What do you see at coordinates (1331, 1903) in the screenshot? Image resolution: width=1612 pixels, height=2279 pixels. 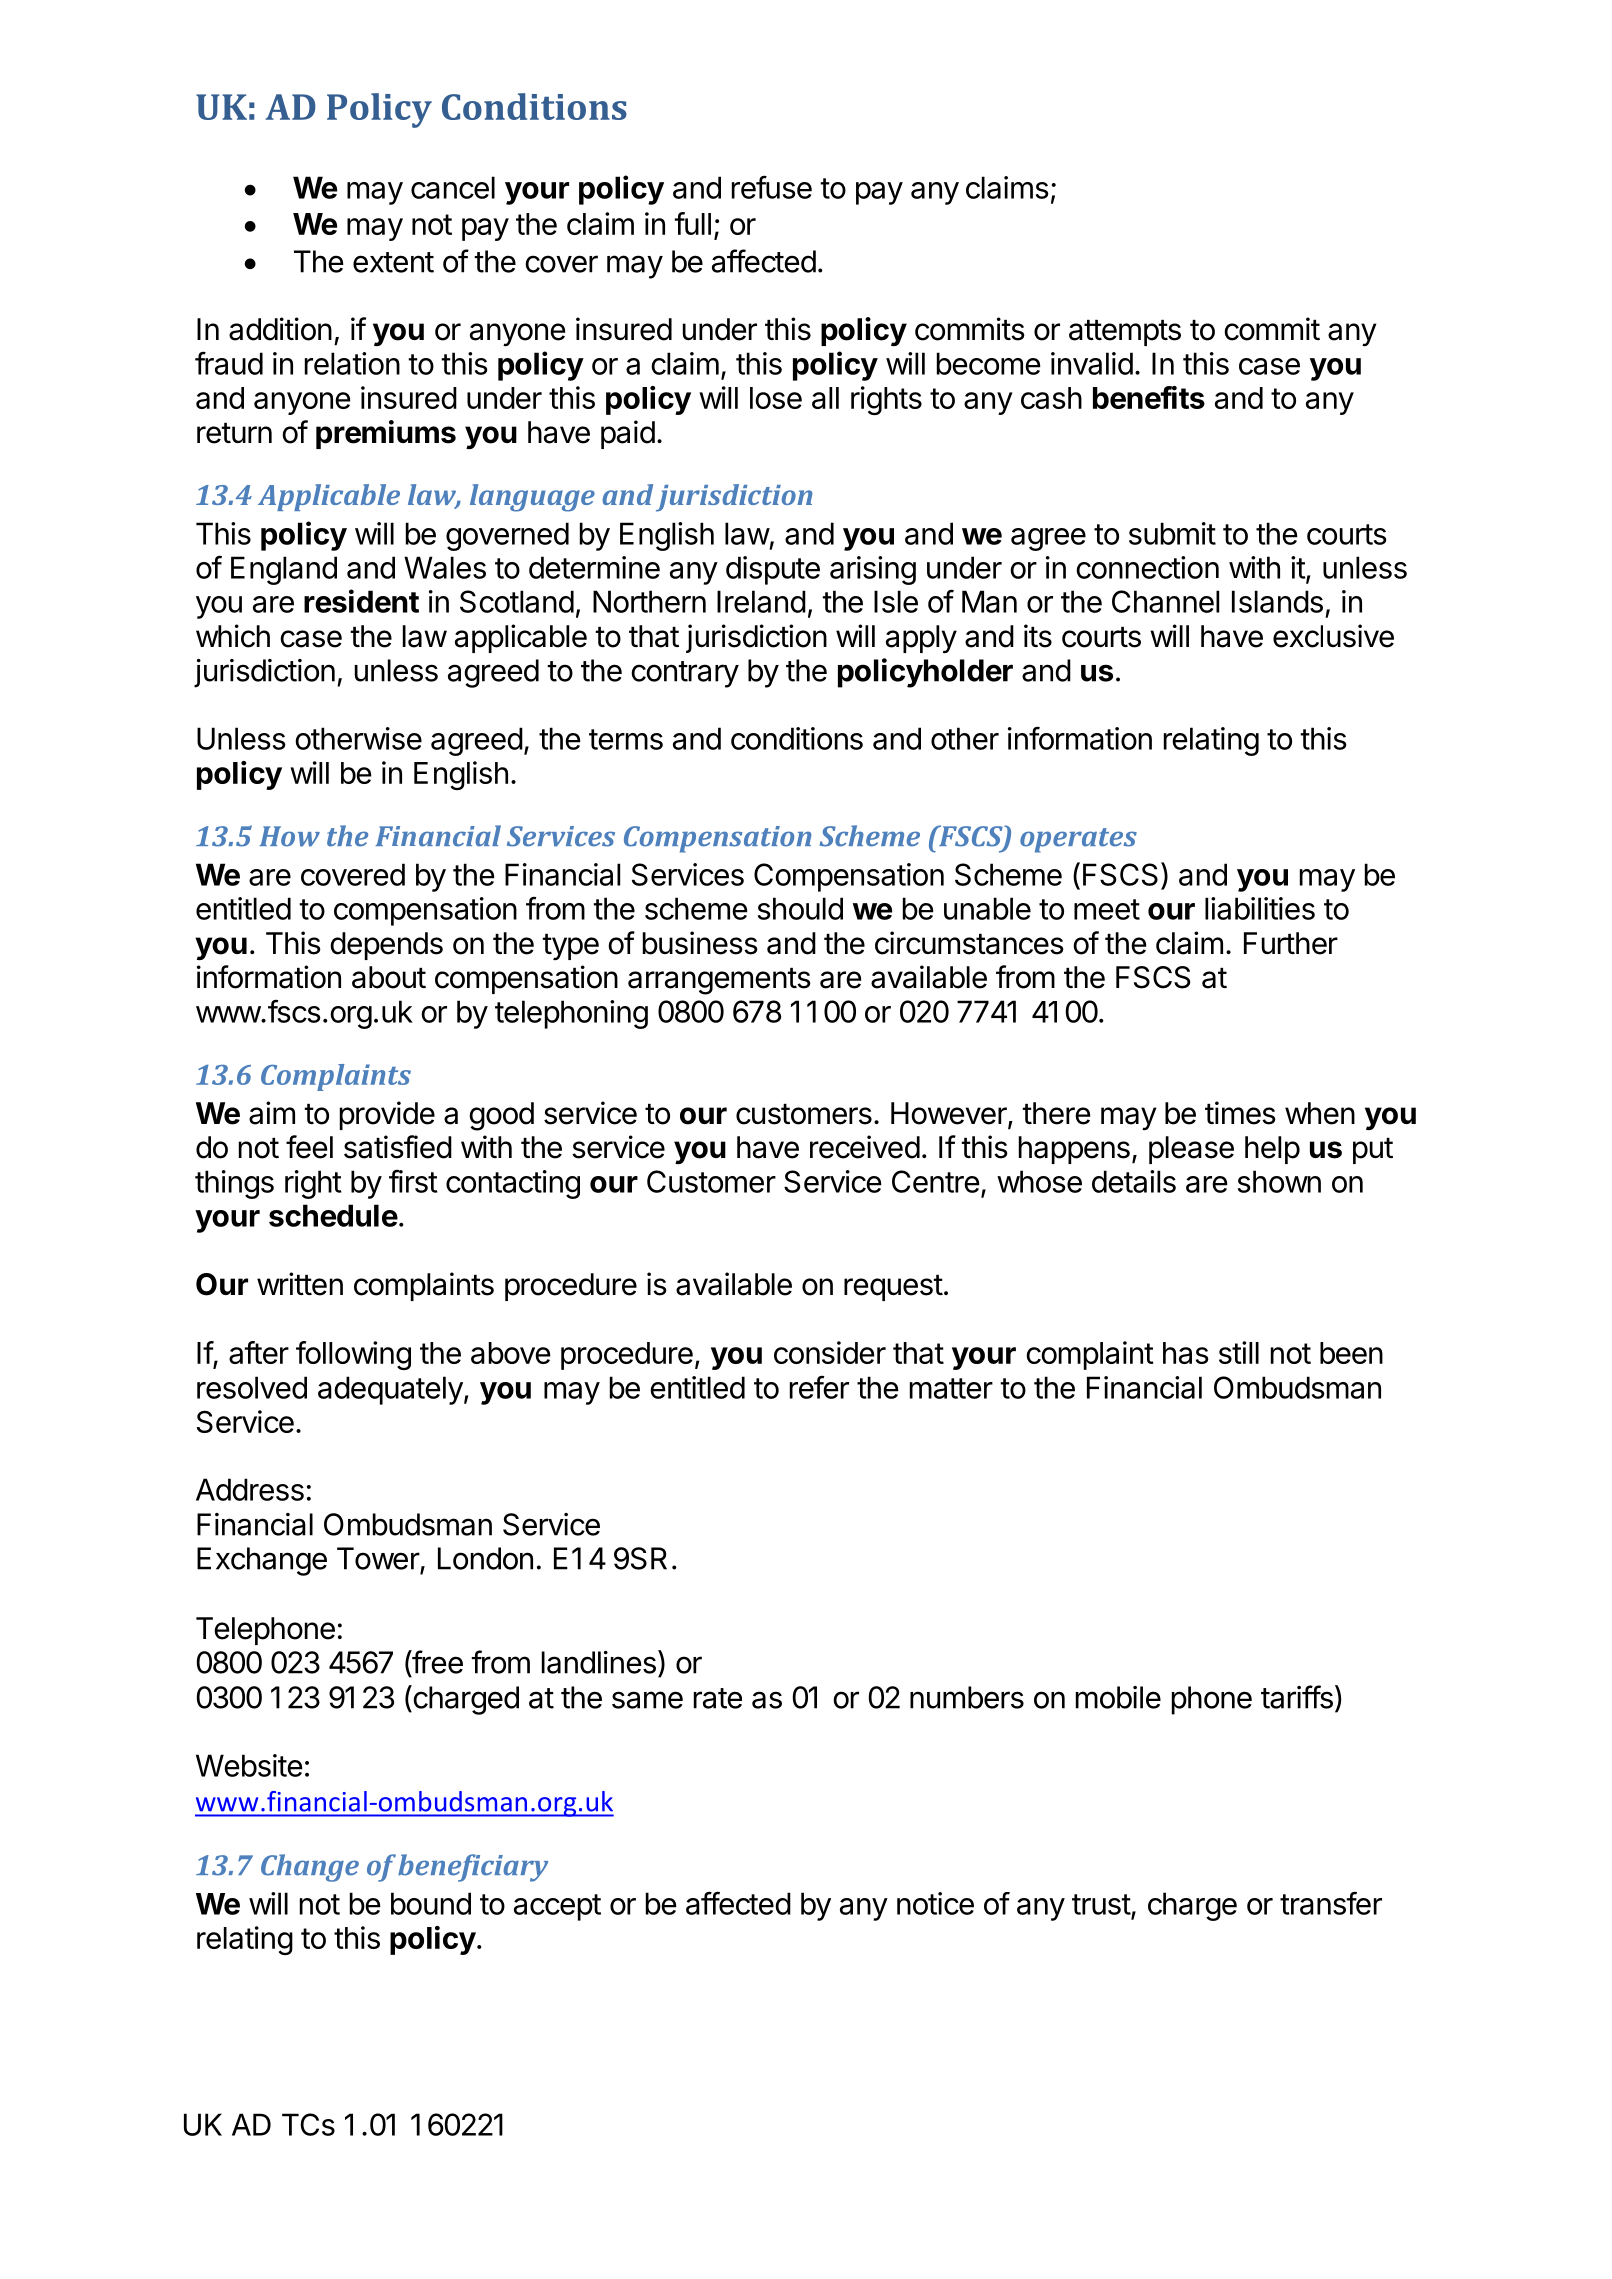 I see `transfer` at bounding box center [1331, 1903].
